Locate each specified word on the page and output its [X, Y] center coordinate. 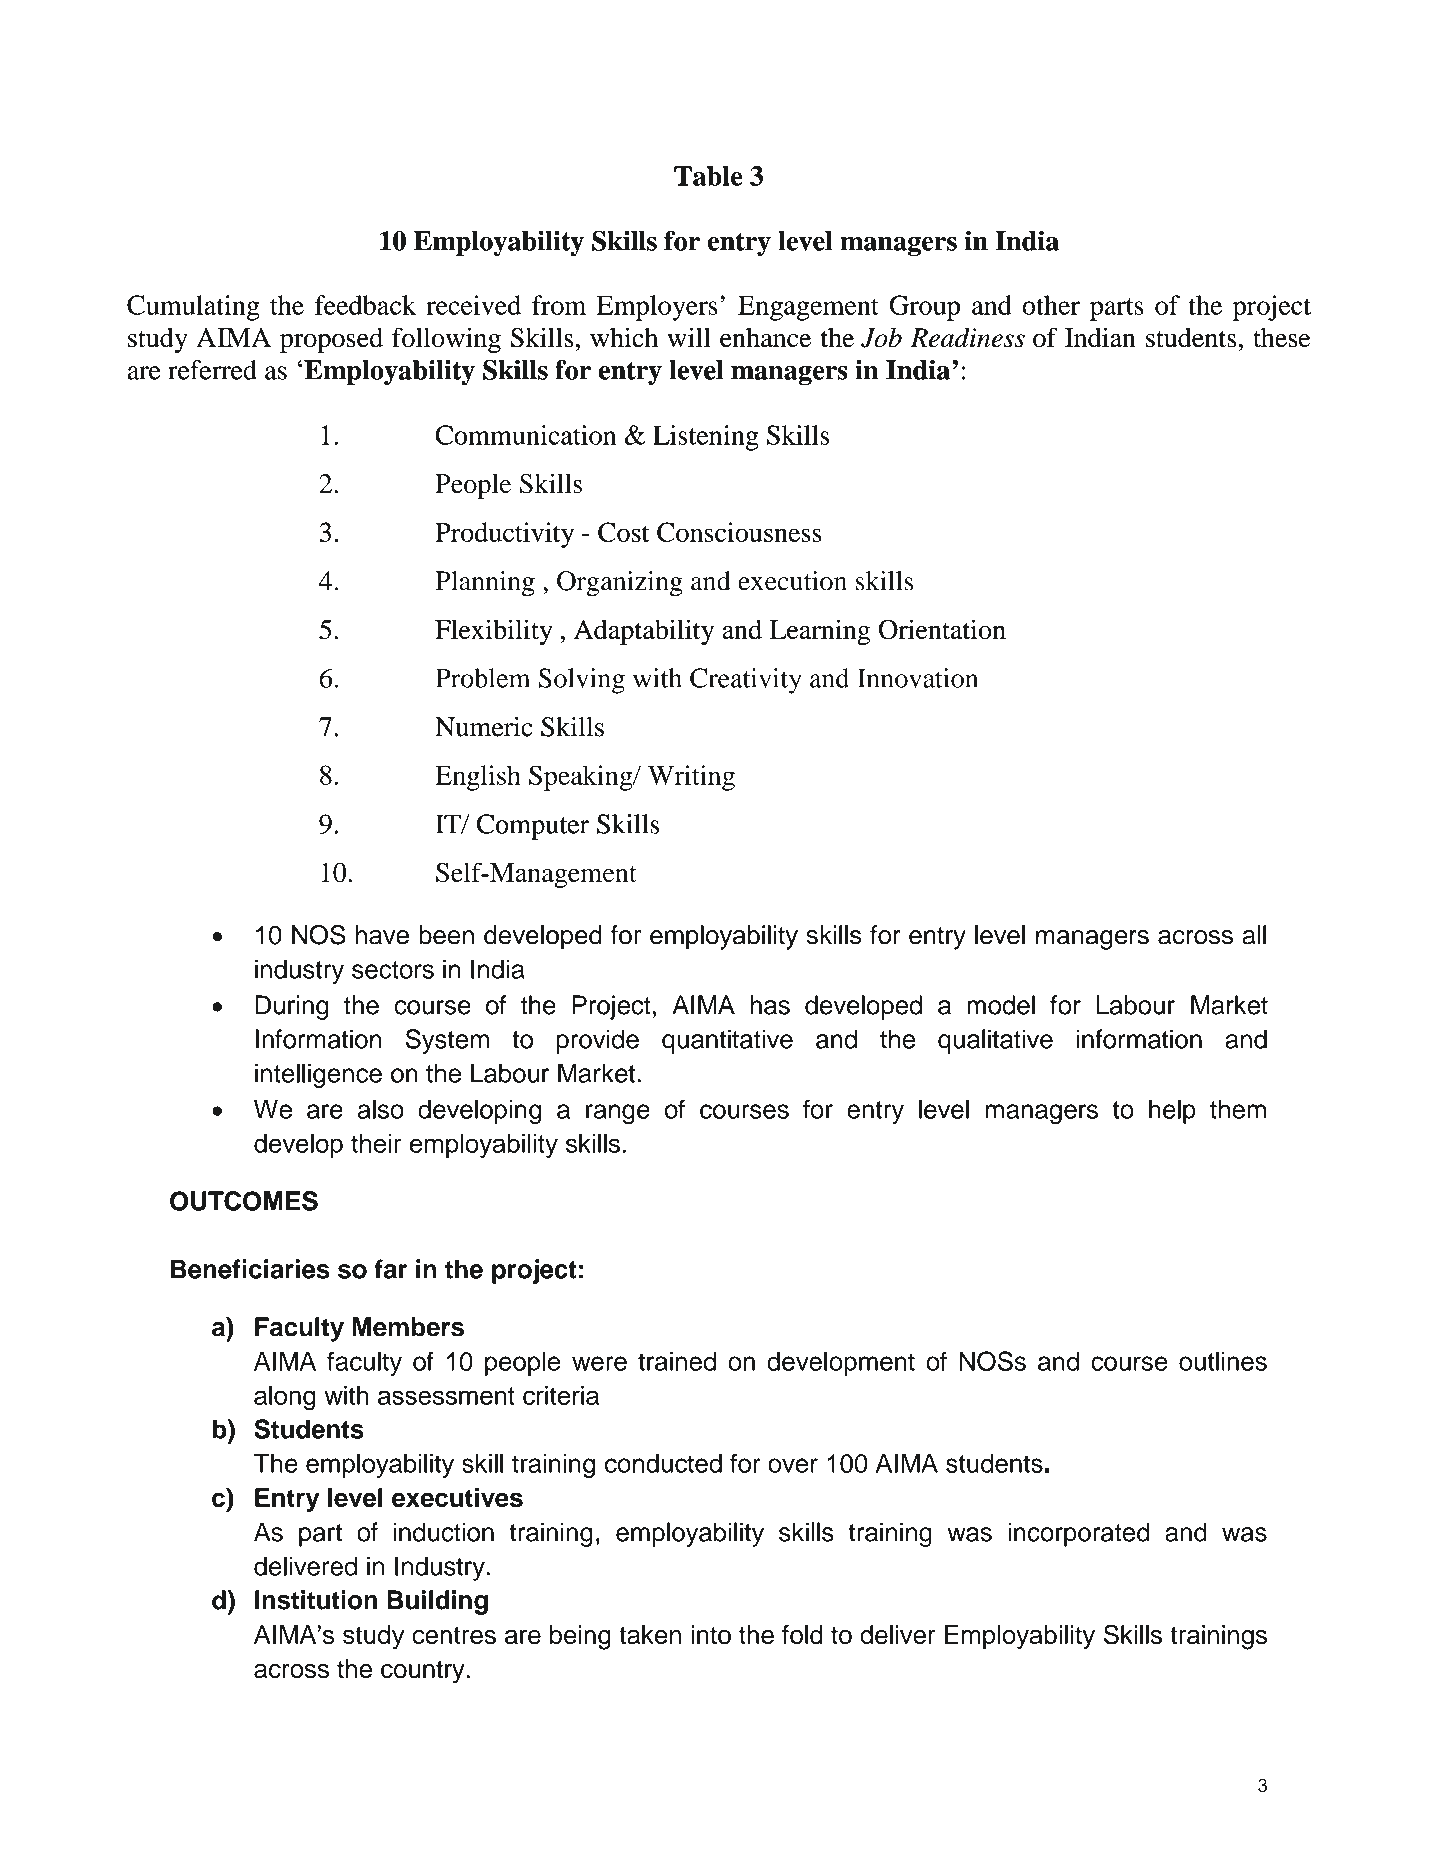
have [382, 935]
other [1051, 305]
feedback [365, 305]
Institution [316, 1600]
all [1254, 935]
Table [708, 176]
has [770, 1005]
